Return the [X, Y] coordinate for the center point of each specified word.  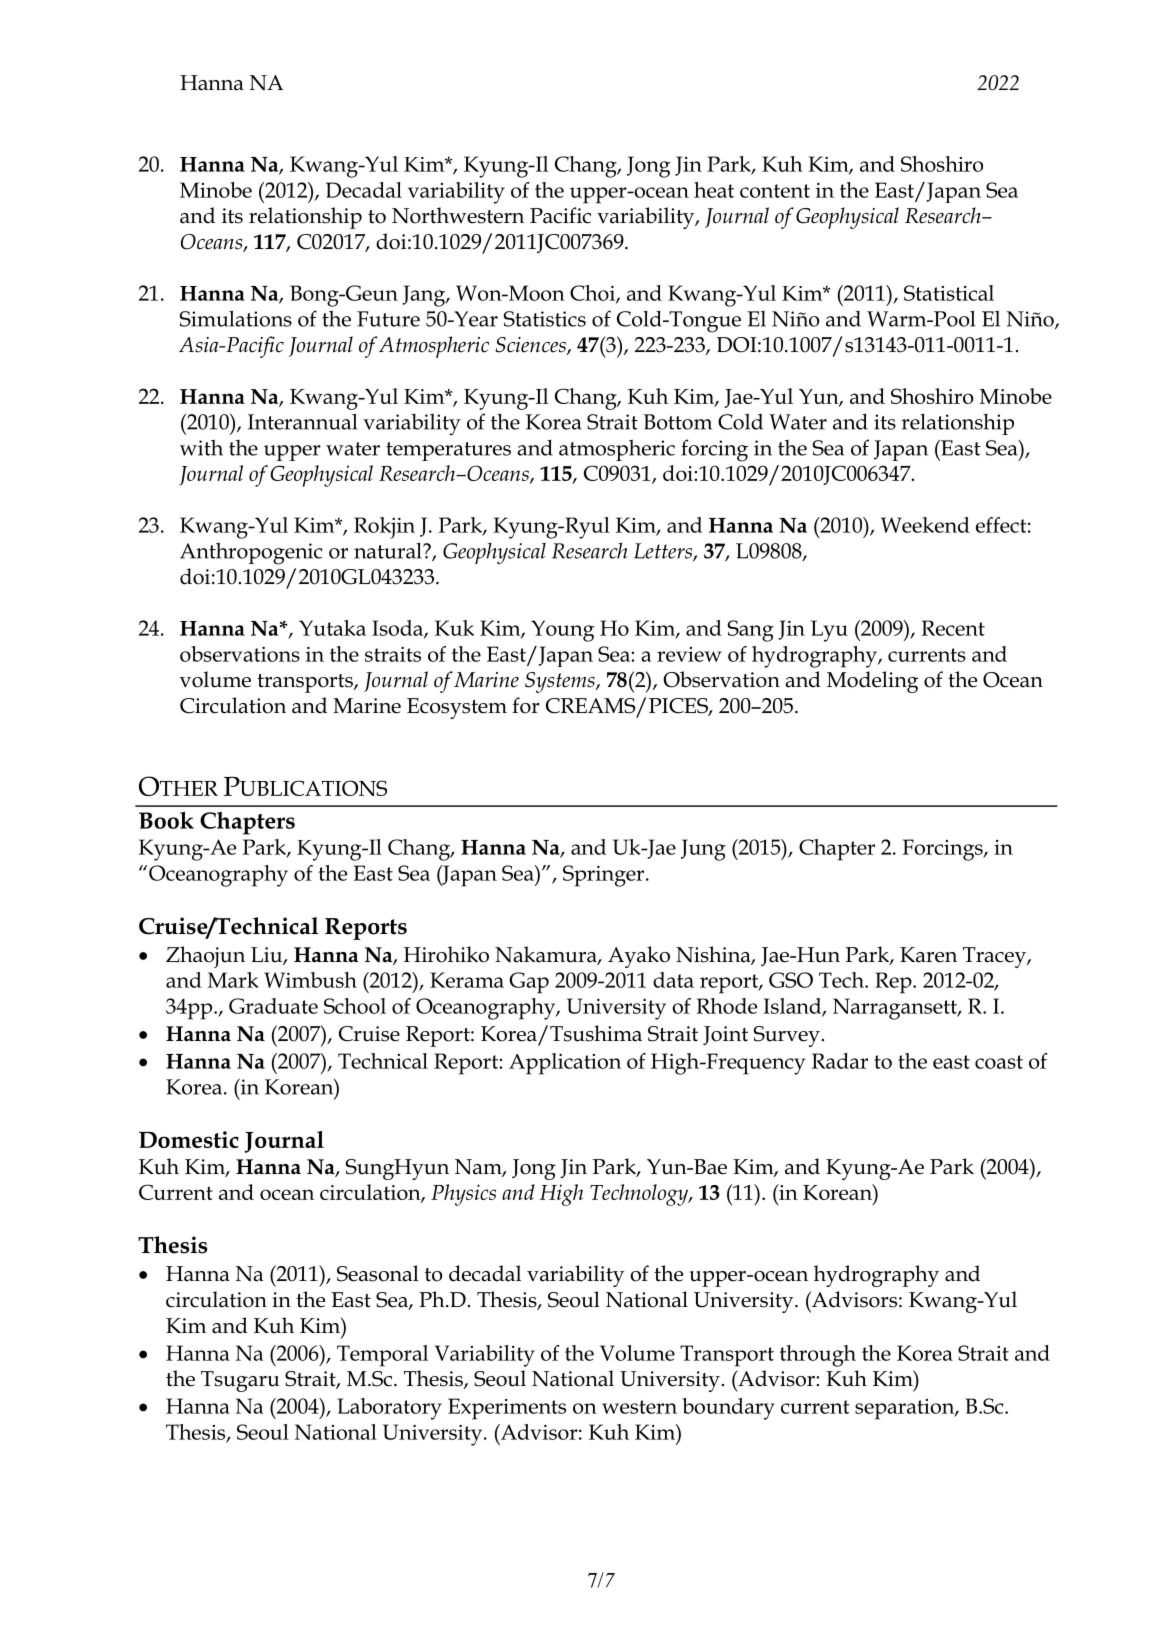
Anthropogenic [251, 553]
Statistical [949, 293]
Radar [840, 1061]
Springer [605, 876]
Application [565, 1064]
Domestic [189, 1139]
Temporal [382, 1356]
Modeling [872, 682]
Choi [593, 294]
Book [166, 820]
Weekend [925, 525]
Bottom [677, 422]
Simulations [236, 318]
